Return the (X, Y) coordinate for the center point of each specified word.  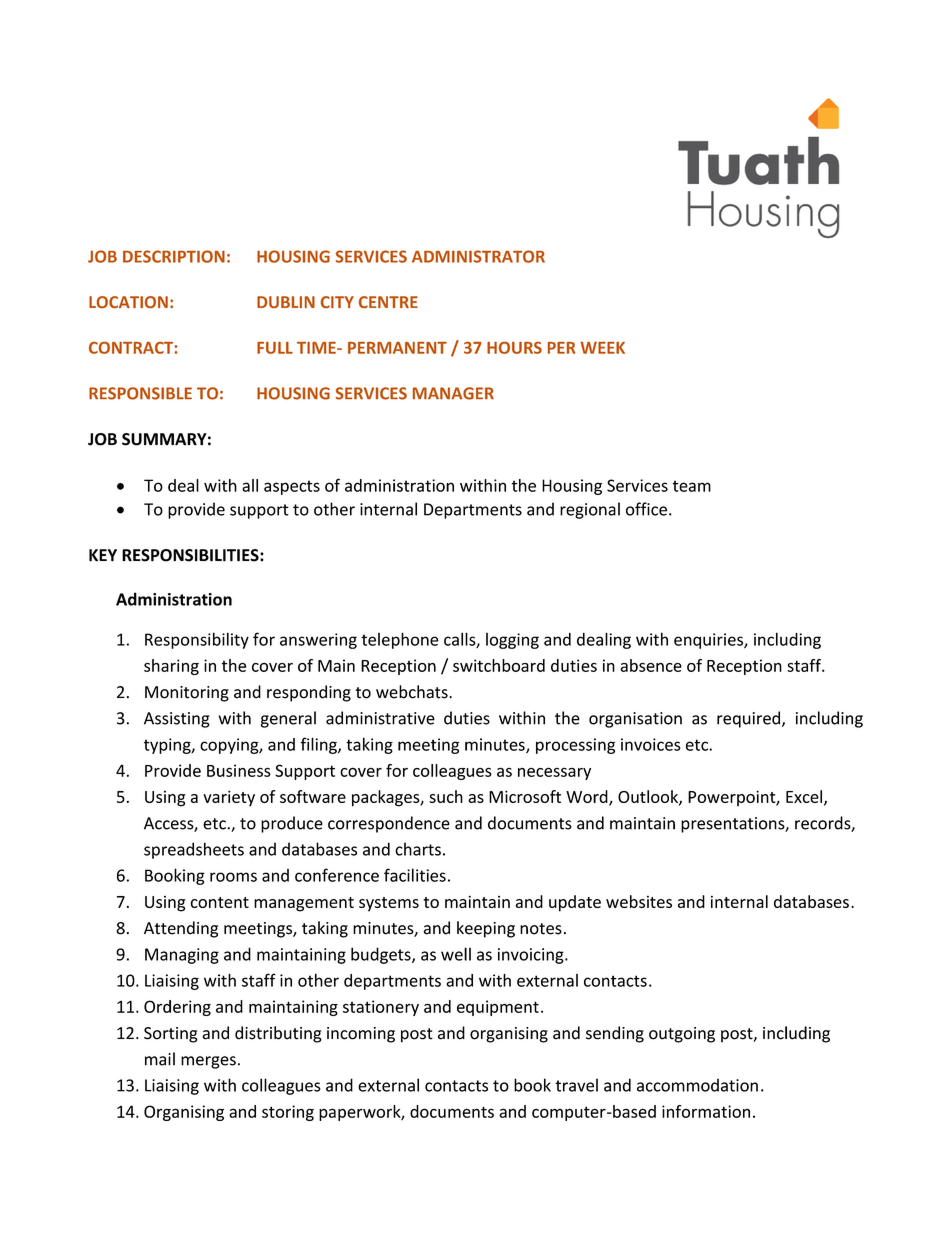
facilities (415, 875)
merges (208, 1062)
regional (590, 510)
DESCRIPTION (174, 256)
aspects (292, 487)
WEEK (602, 348)
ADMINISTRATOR (478, 256)
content (219, 902)
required (748, 719)
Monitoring (187, 694)
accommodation (697, 1085)
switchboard (499, 665)
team (691, 486)
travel (576, 1085)
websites (639, 901)
